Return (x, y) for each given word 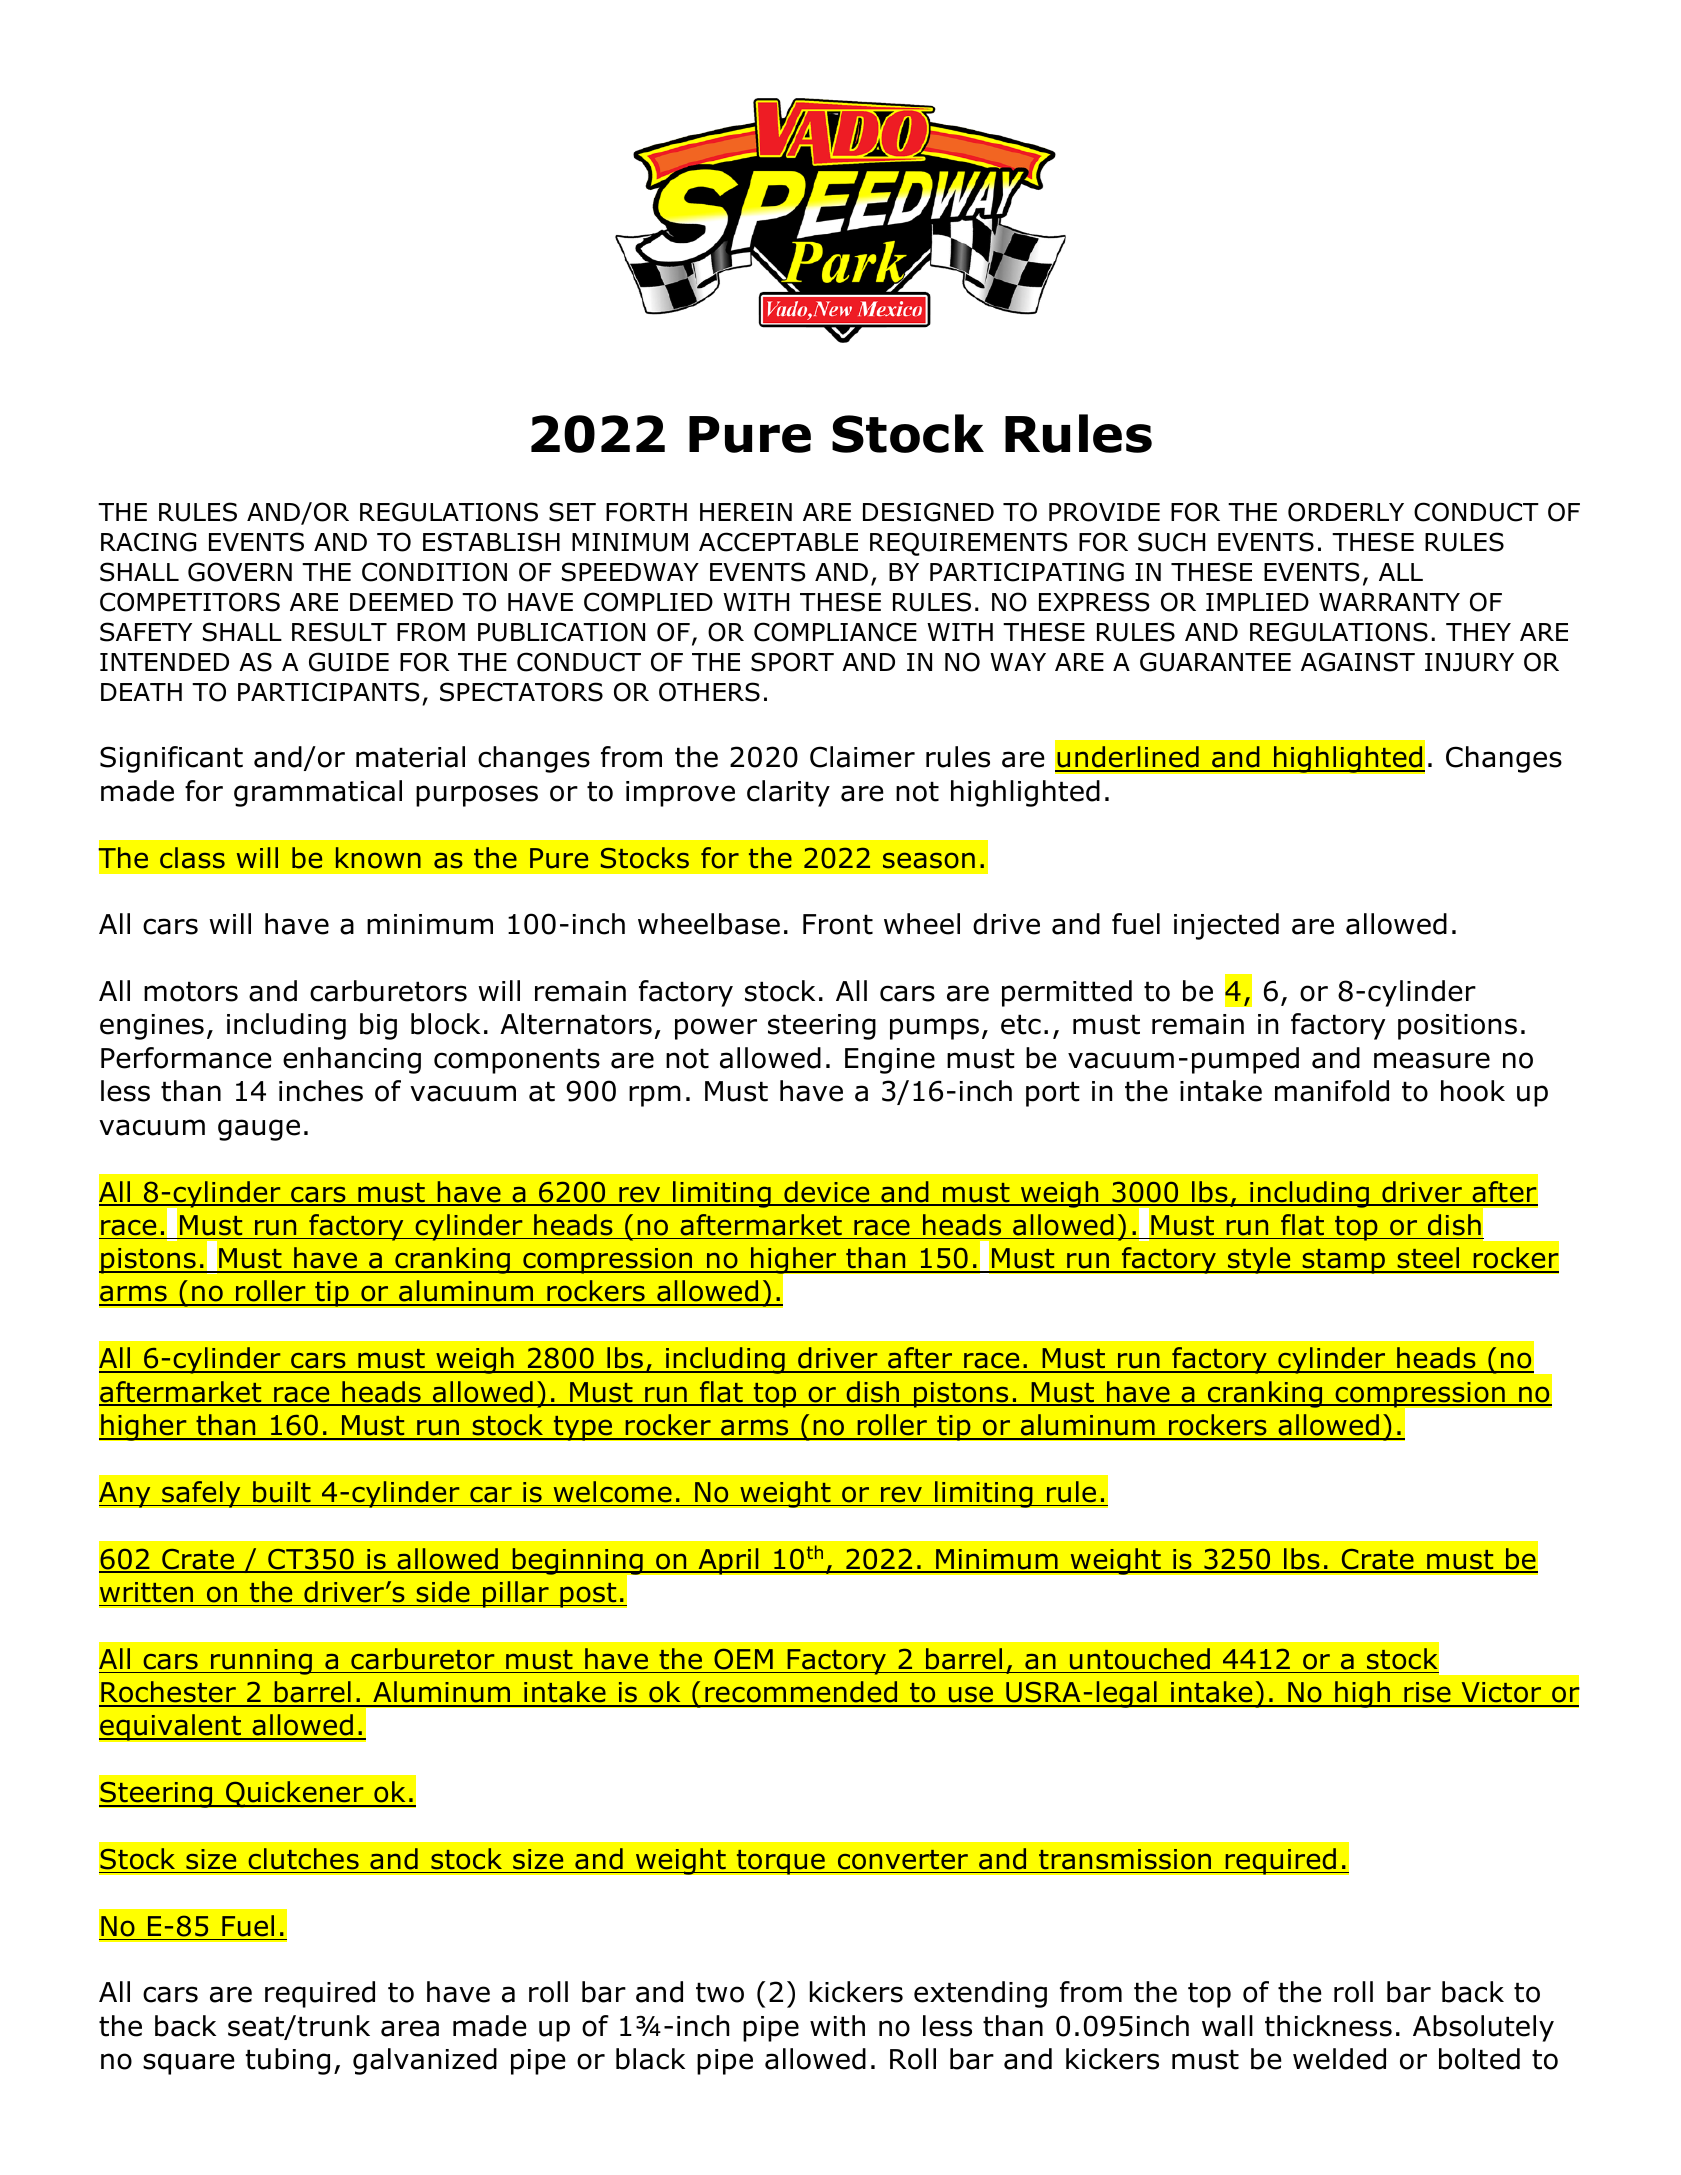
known (378, 858)
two (720, 1992)
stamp (1344, 1261)
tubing (288, 2061)
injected (1226, 926)
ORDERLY (1346, 512)
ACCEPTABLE (778, 542)
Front (838, 924)
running (261, 1662)
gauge (259, 1130)
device (827, 1193)
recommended (801, 1693)
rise (1427, 1694)
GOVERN (240, 572)
